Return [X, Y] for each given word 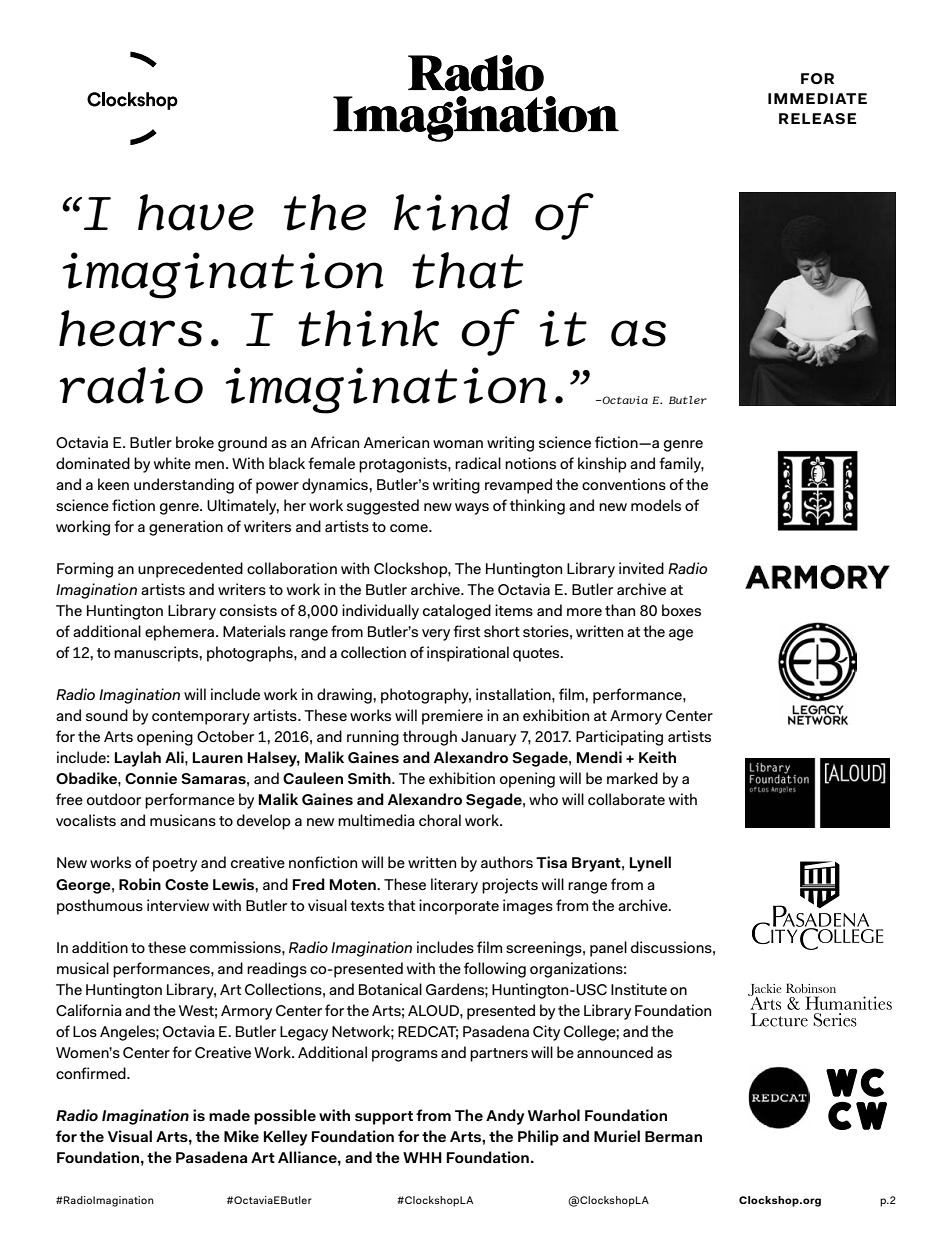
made [229, 1115]
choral [440, 820]
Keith [657, 757]
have [196, 212]
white [172, 463]
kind [452, 212]
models [656, 505]
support [384, 1118]
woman [458, 444]
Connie [151, 778]
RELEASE [817, 118]
